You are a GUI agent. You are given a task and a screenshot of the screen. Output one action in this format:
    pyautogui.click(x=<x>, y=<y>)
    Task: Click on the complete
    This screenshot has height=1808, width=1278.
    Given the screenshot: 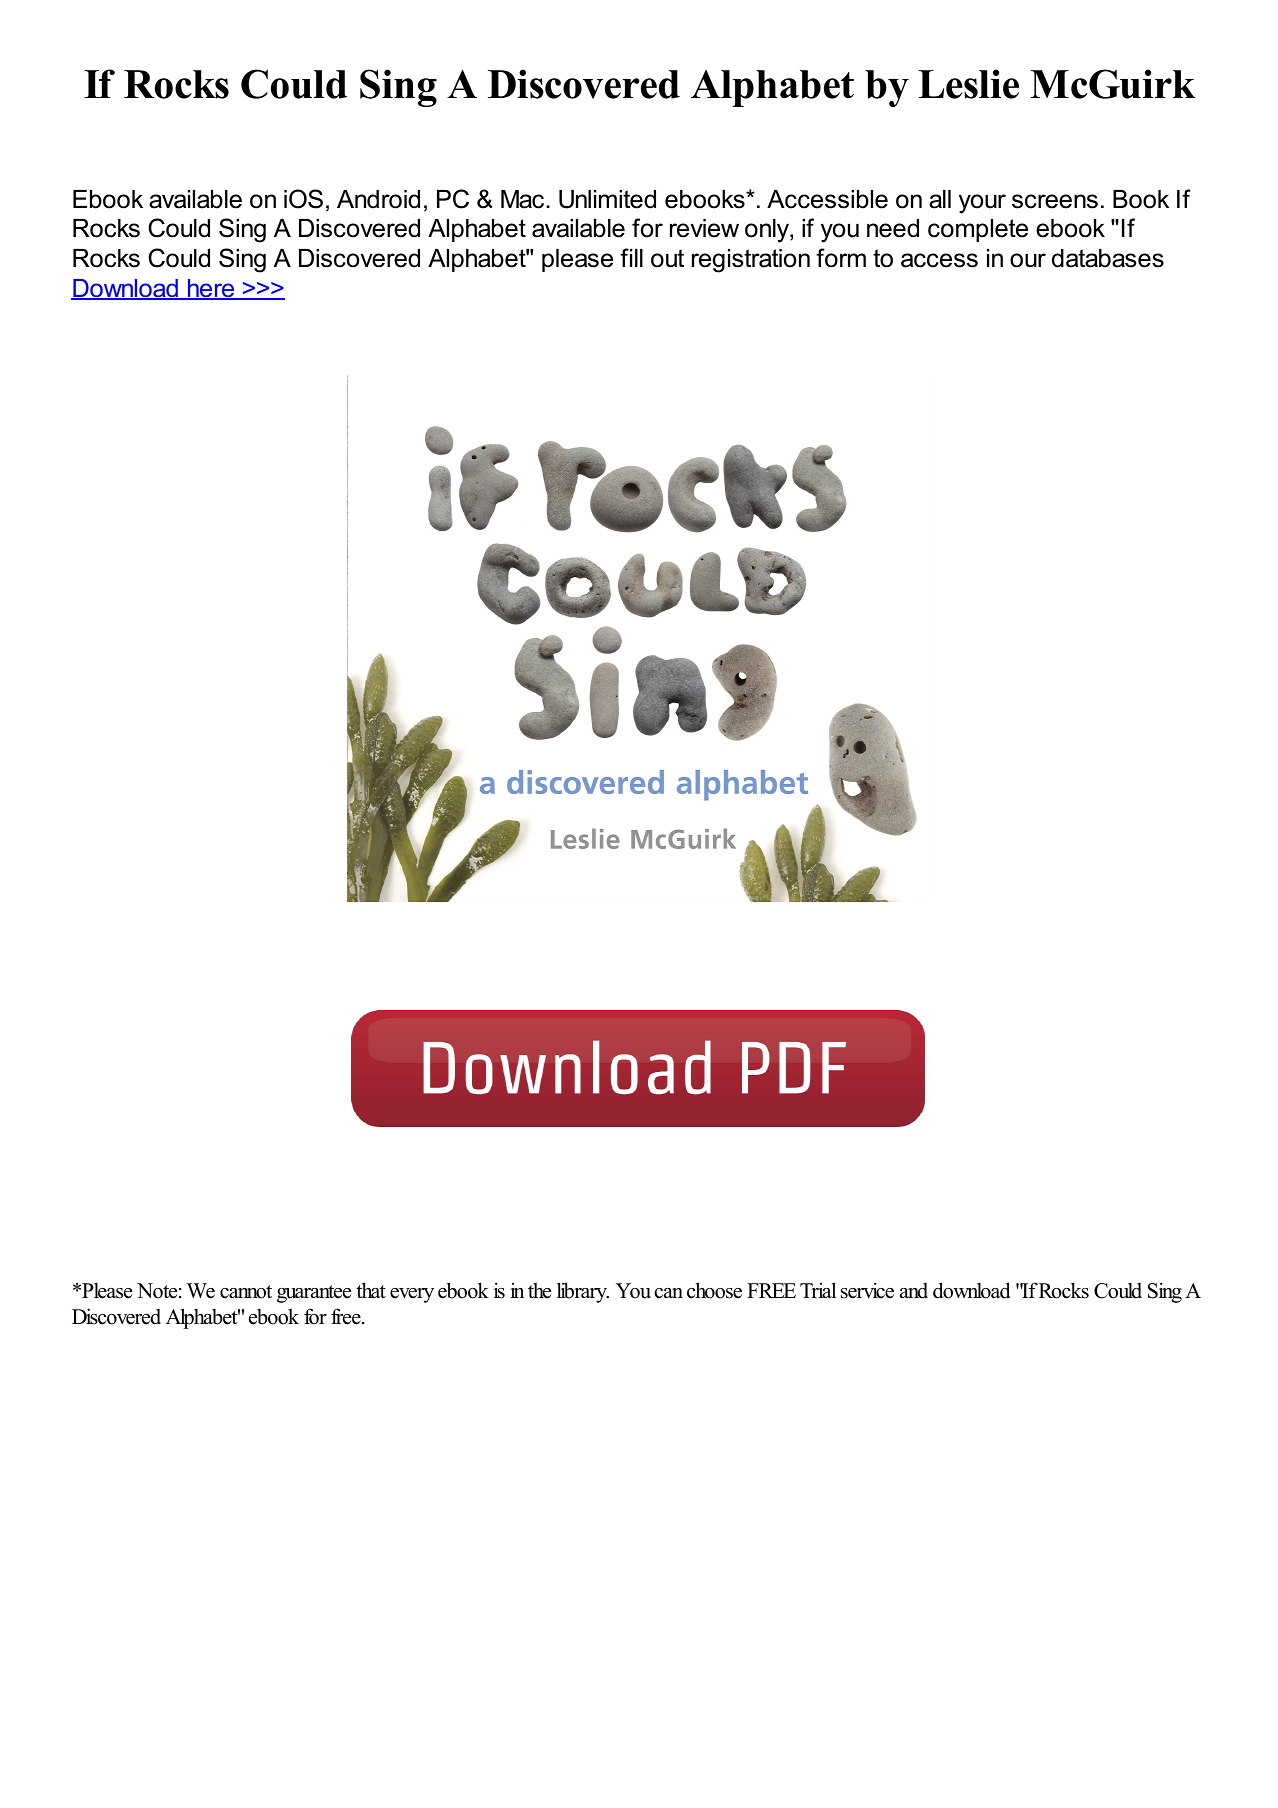 What is the action you would take?
    pyautogui.click(x=978, y=230)
